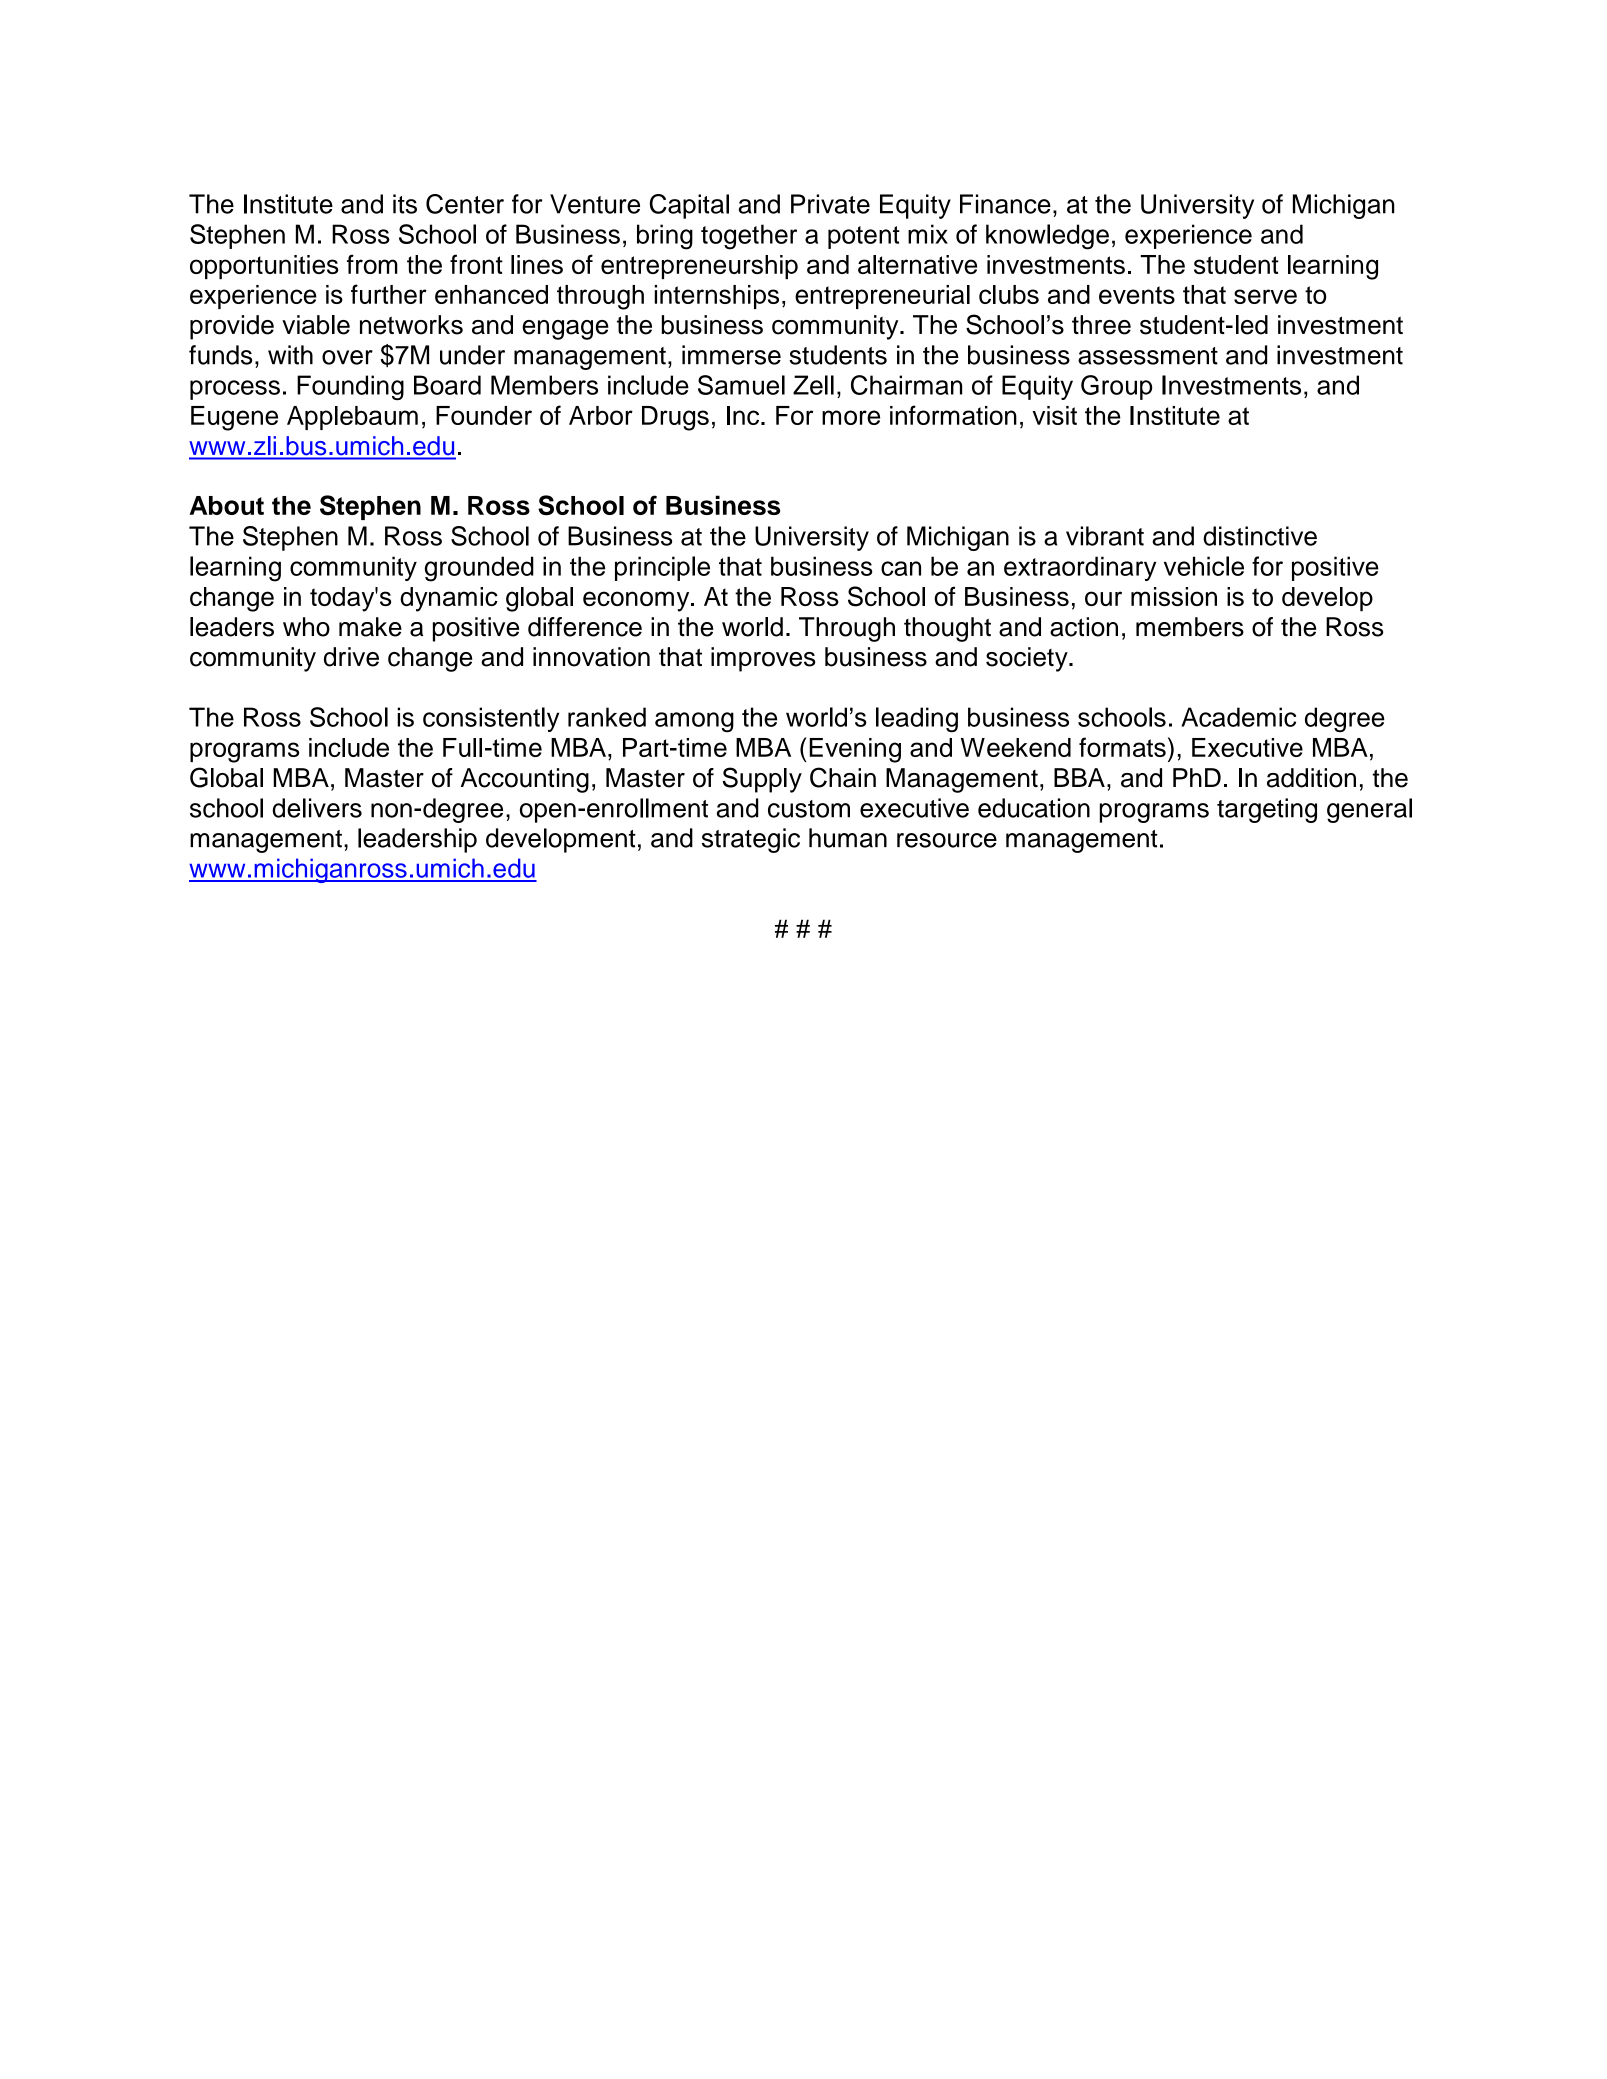  Describe the element at coordinates (813, 385) in the screenshot. I see `Zell` at that location.
